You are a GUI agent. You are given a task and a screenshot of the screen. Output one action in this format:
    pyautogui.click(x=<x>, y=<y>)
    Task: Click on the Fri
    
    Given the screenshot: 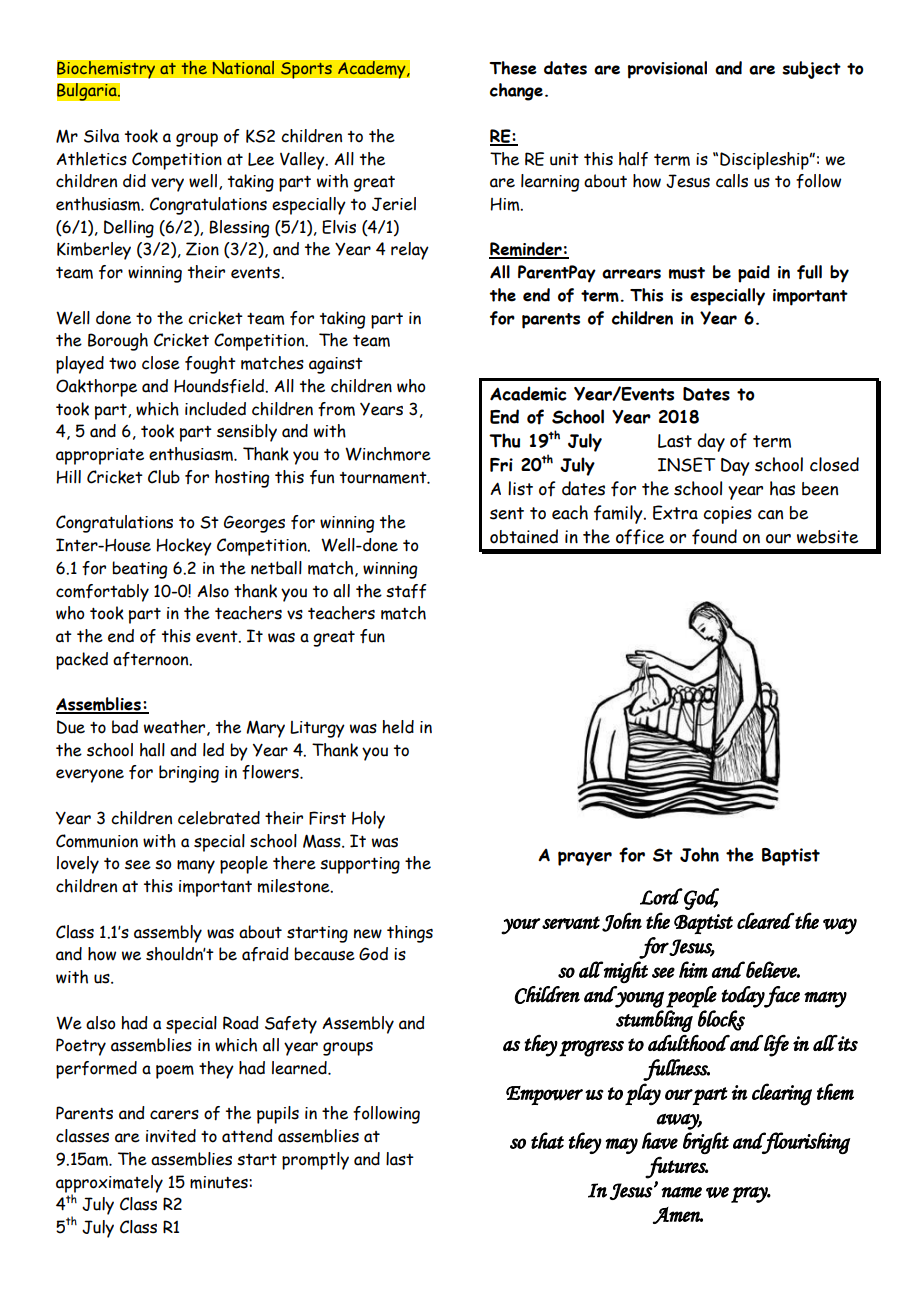 What is the action you would take?
    pyautogui.click(x=501, y=465)
